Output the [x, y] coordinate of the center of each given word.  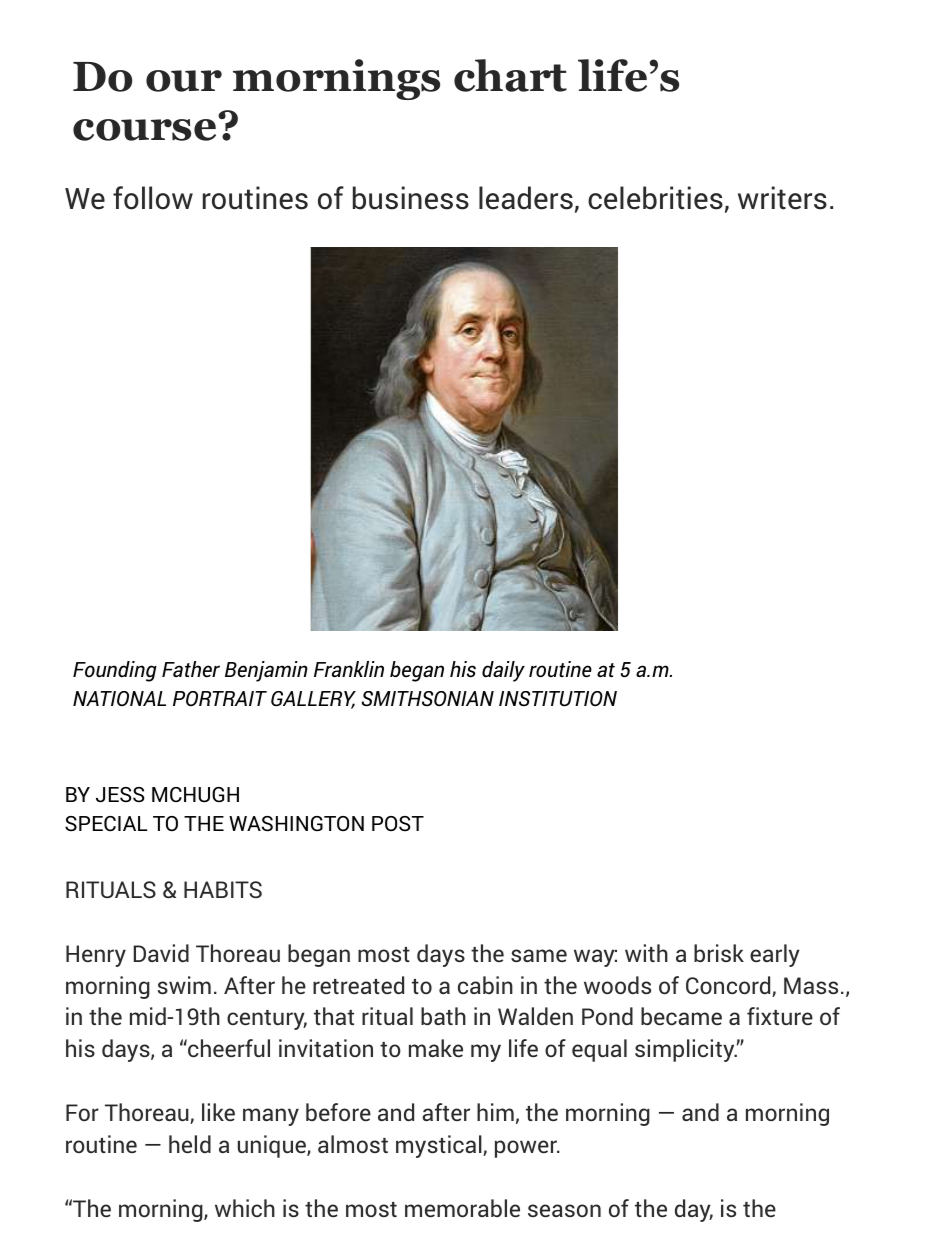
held [190, 1144]
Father [191, 669]
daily [503, 671]
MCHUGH [195, 795]
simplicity [686, 1050]
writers [782, 198]
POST [398, 823]
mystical [440, 1146]
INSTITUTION [558, 699]
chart [510, 75]
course [144, 130]
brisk [719, 953]
